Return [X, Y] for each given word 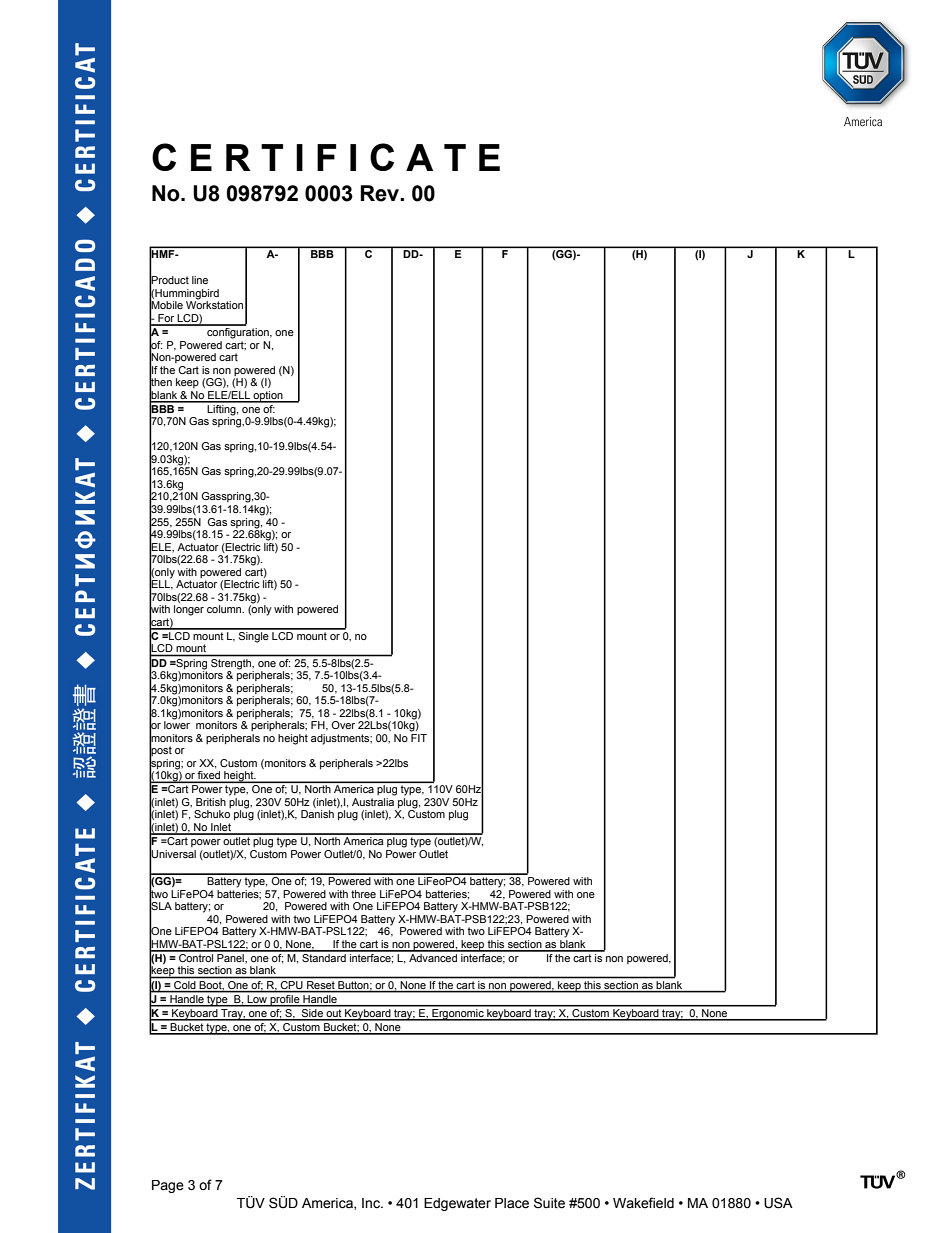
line [200, 280]
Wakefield [643, 1203]
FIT [419, 736]
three [363, 894]
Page [168, 1186]
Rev [381, 193]
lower [177, 724]
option [268, 397]
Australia [373, 802]
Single [254, 636]
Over [343, 725]
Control [196, 956]
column [225, 609]
